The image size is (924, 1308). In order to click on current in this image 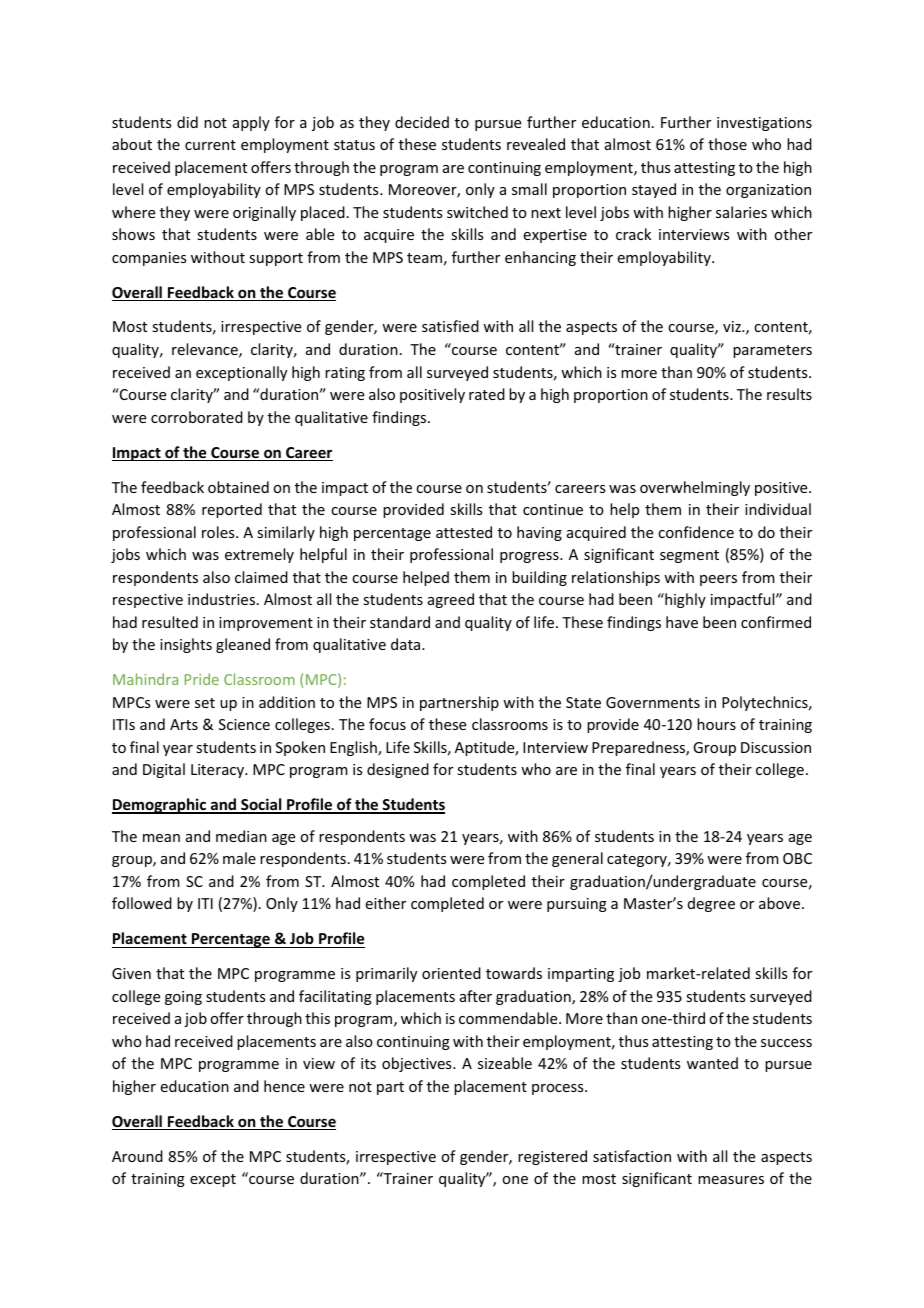, I will do `click(210, 145)`.
